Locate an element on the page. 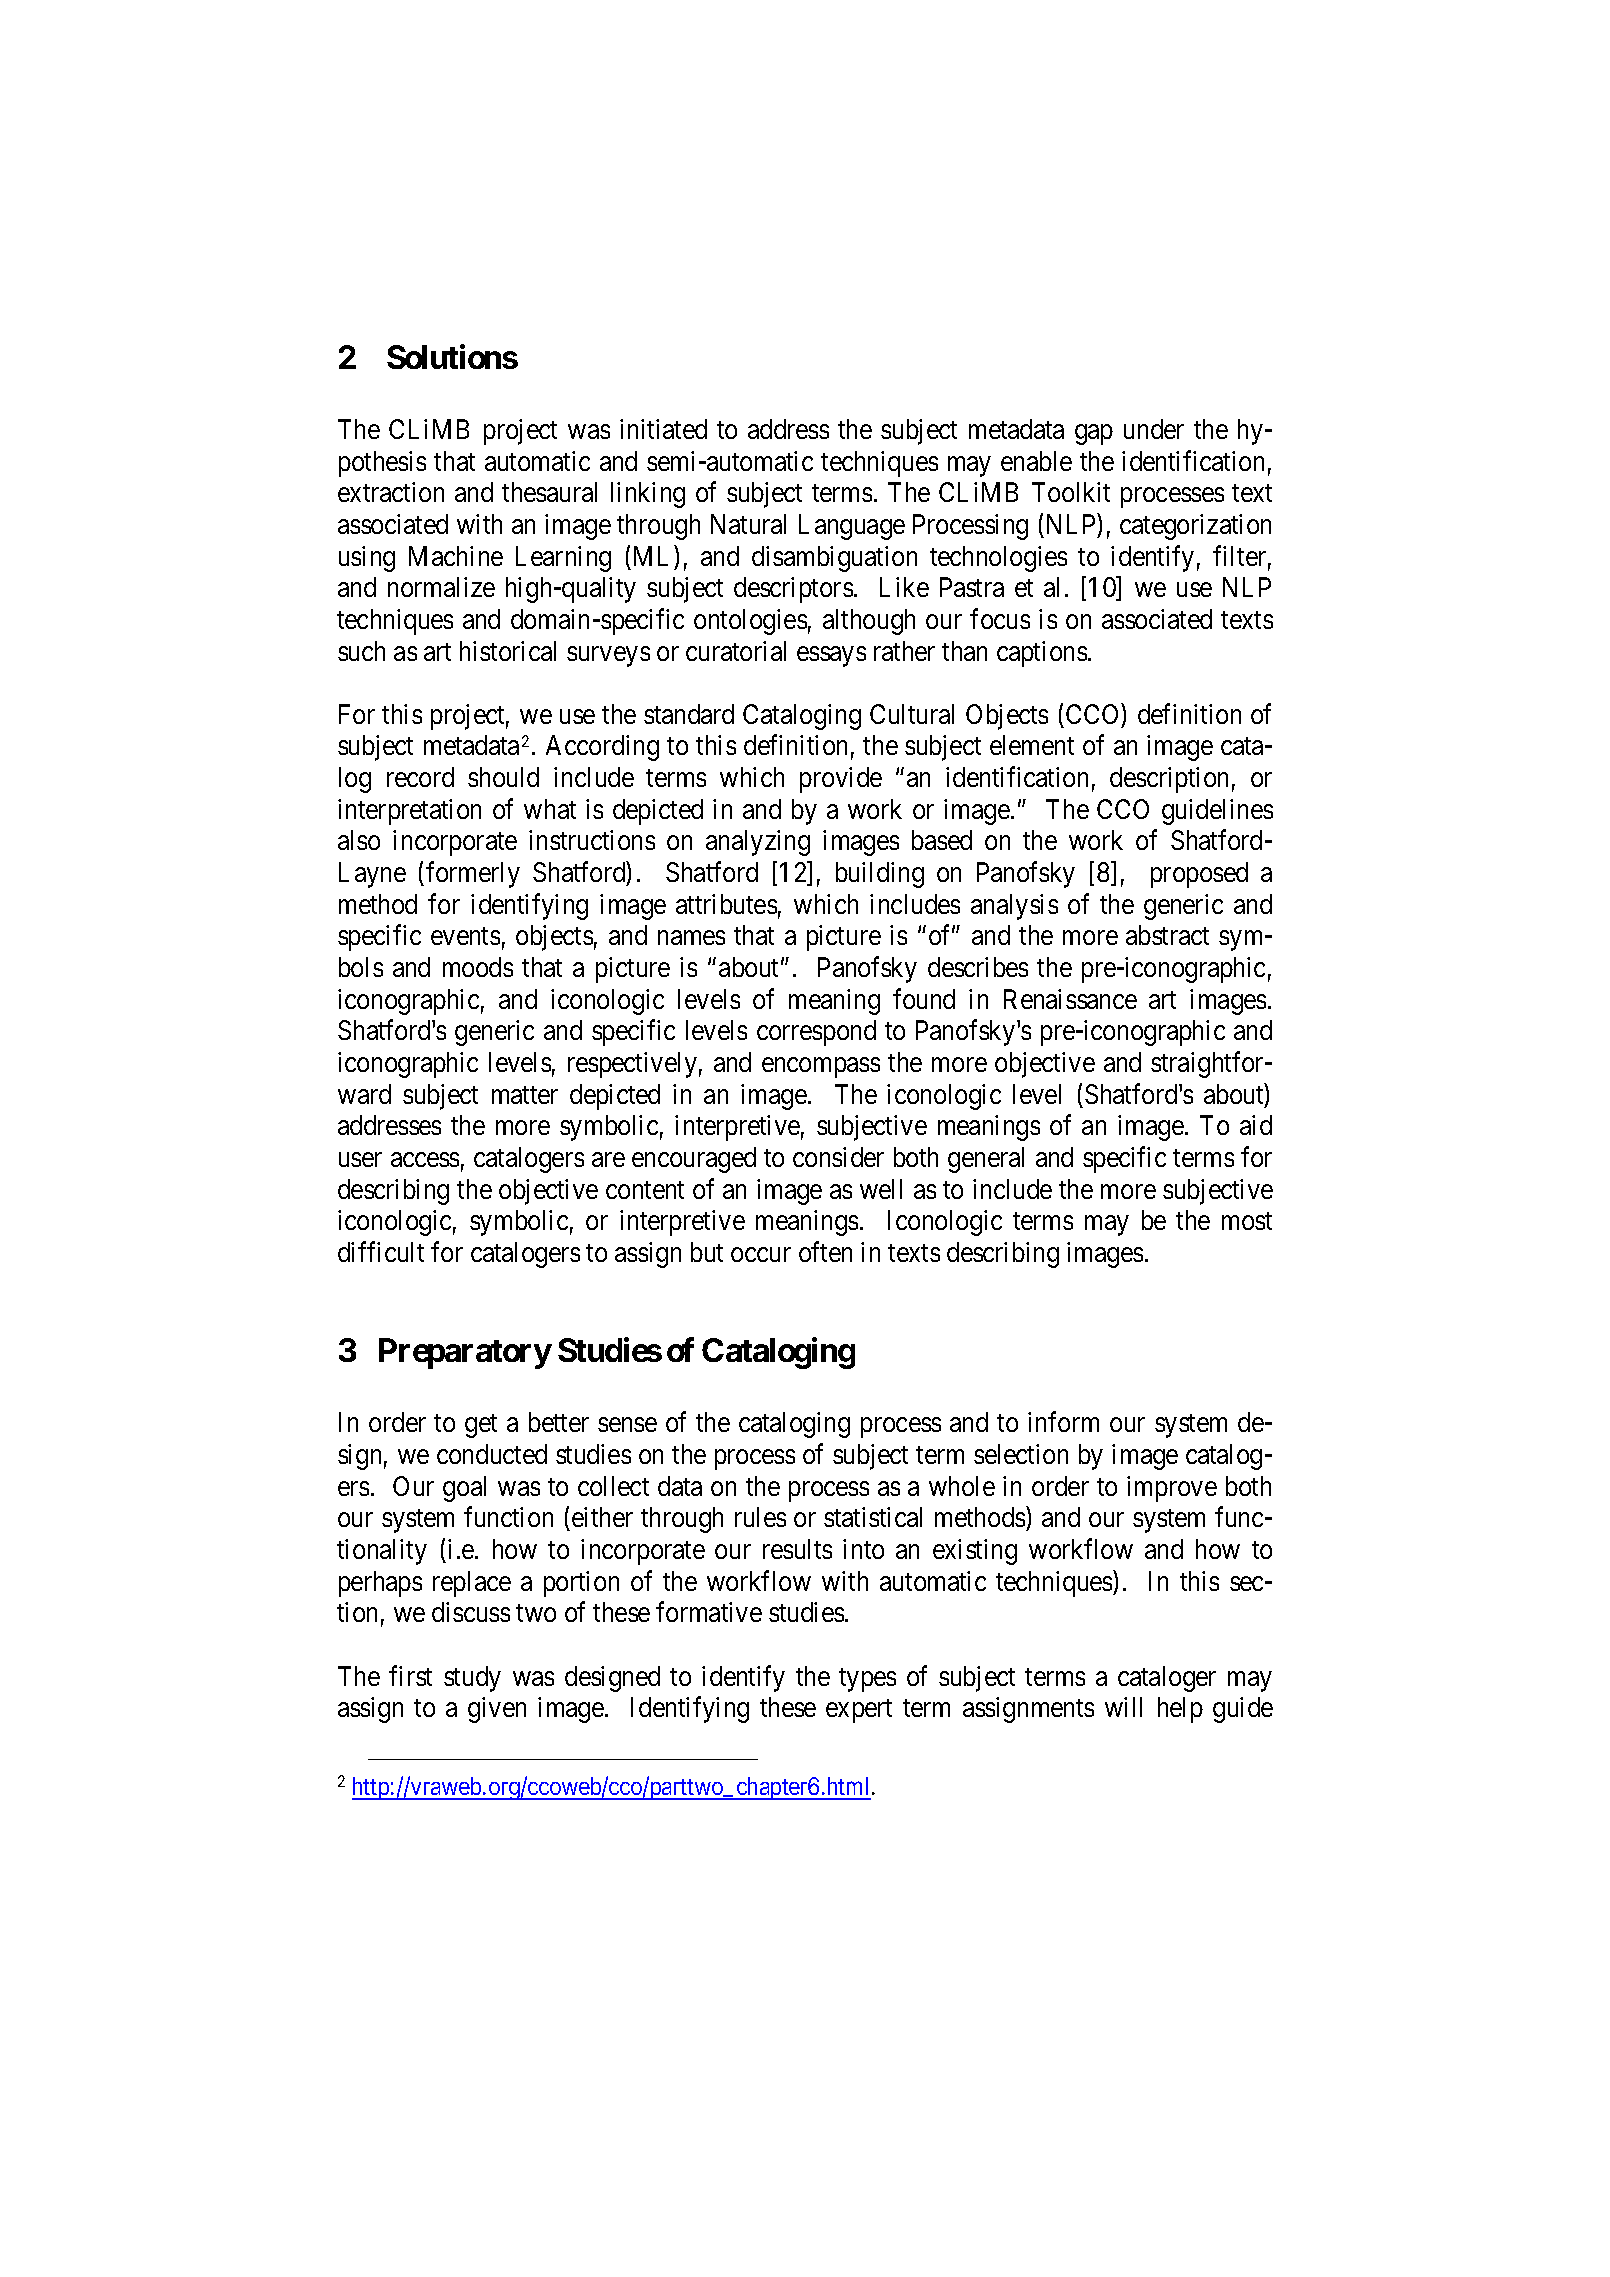 The width and height of the page is (1610, 2277). Machine is located at coordinates (456, 556).
